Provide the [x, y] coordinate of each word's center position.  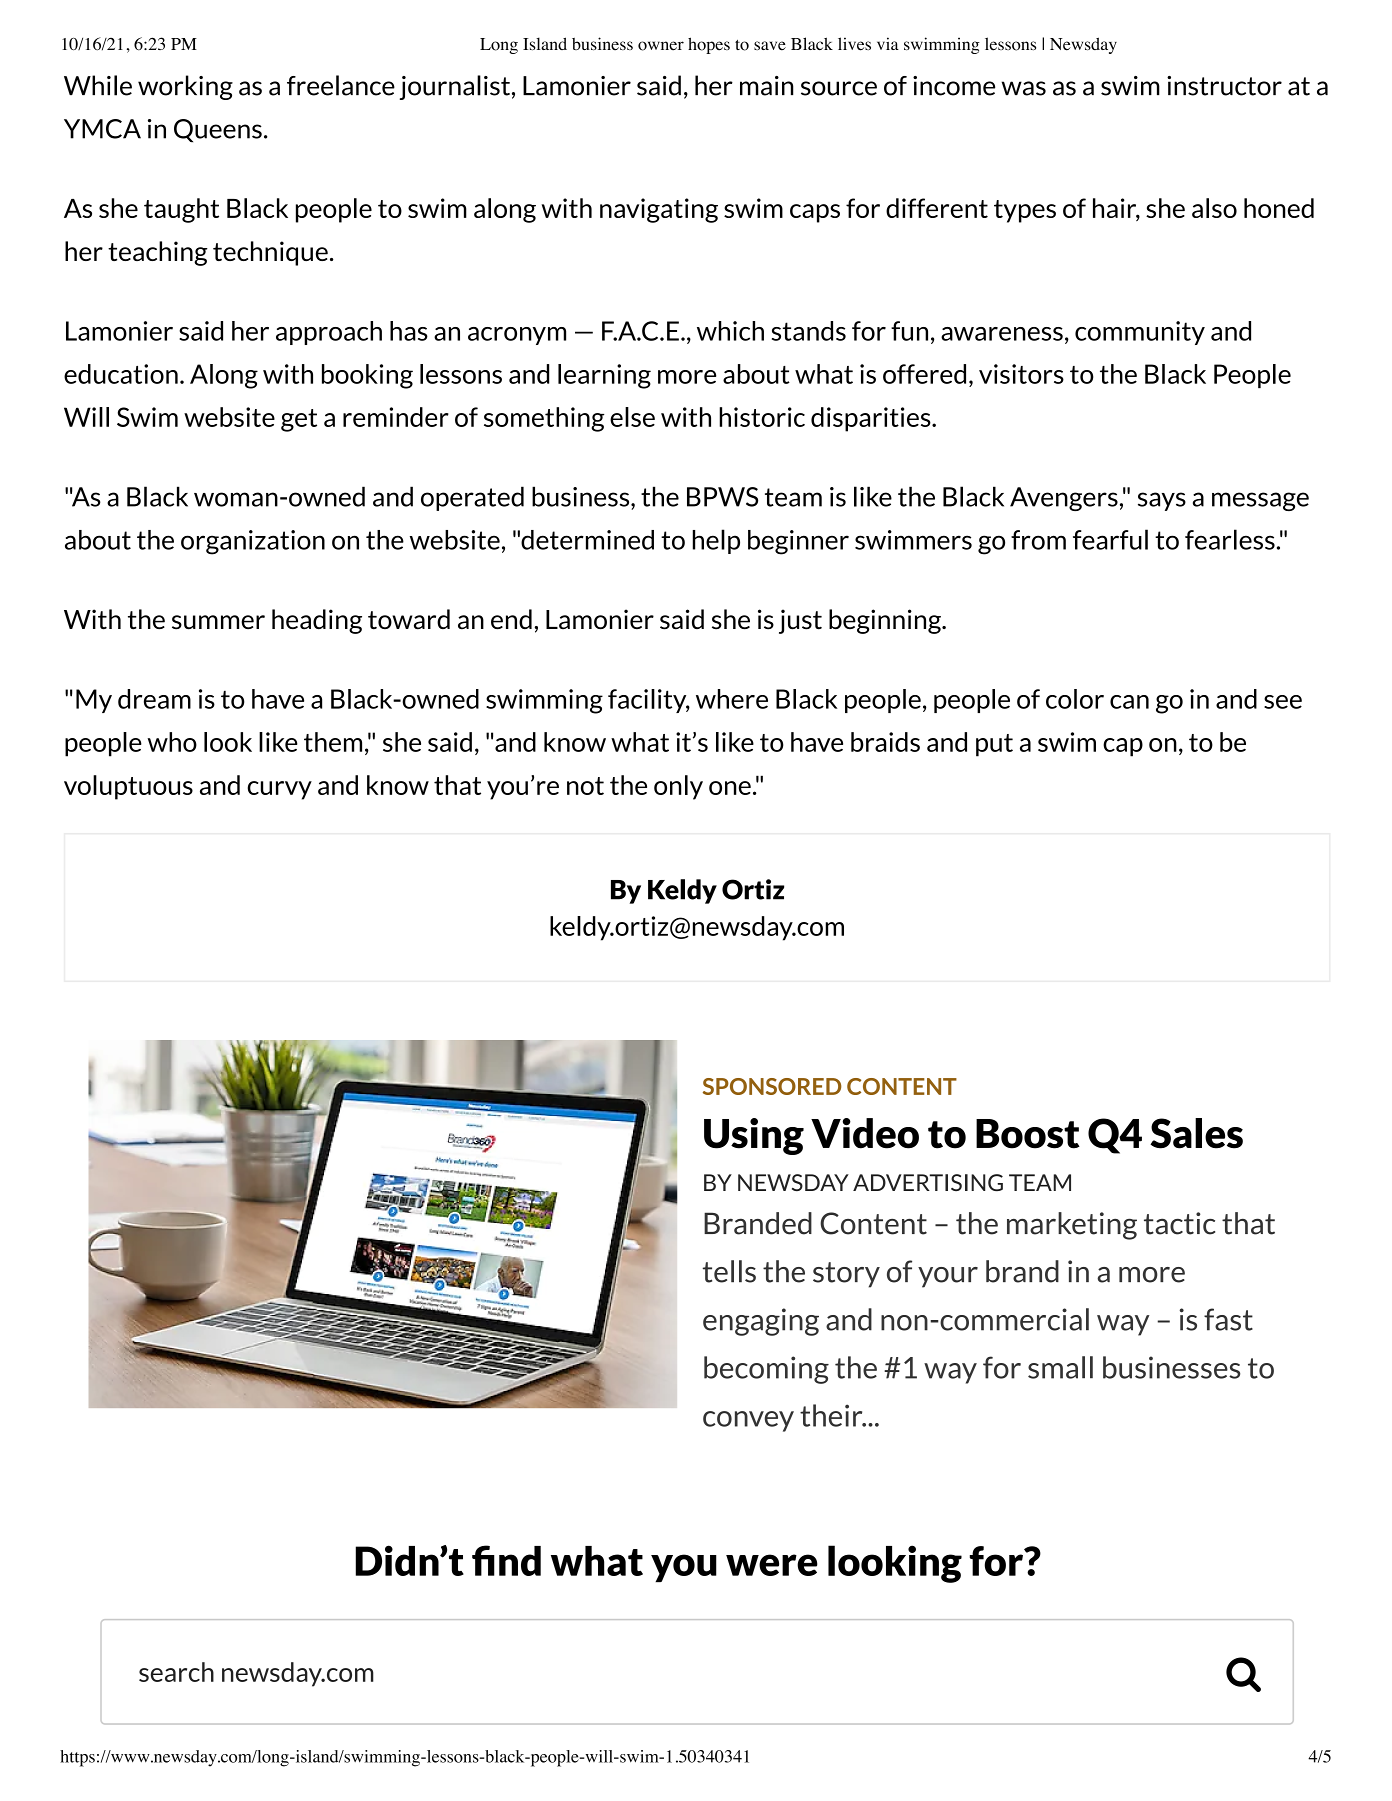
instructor [1224, 86]
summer [218, 622]
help [716, 541]
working [185, 87]
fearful [1110, 539]
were [772, 1565]
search [176, 1672]
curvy [279, 790]
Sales [1196, 1133]
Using [754, 1136]
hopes [709, 45]
